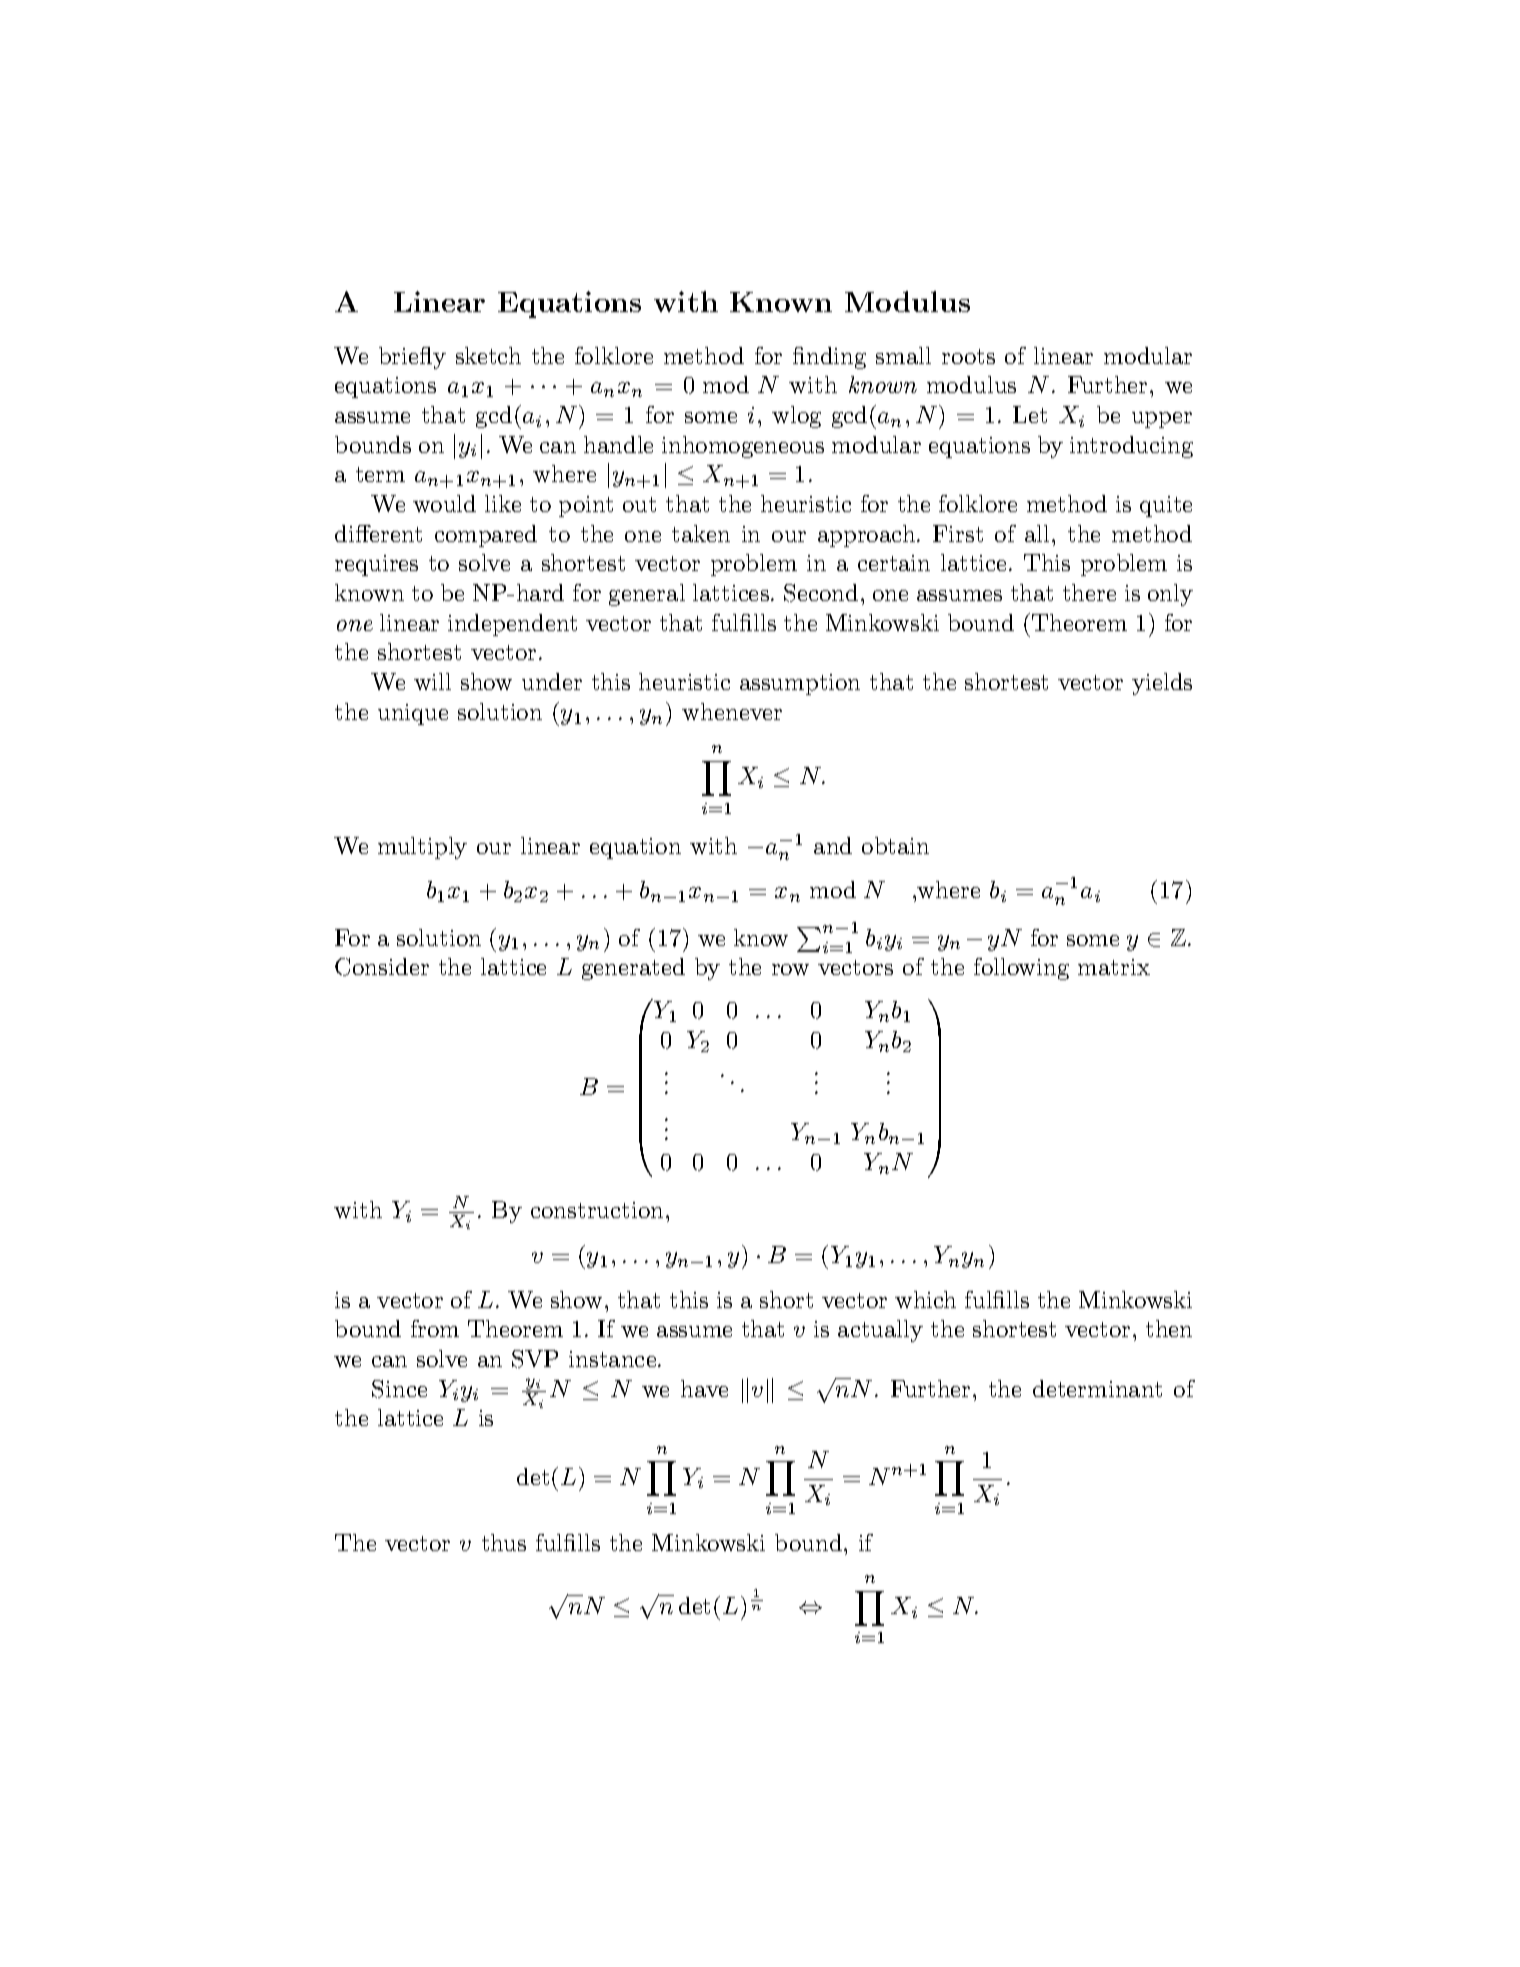 The width and height of the document is (1520, 1967). I want to click on which, so click(925, 1299).
